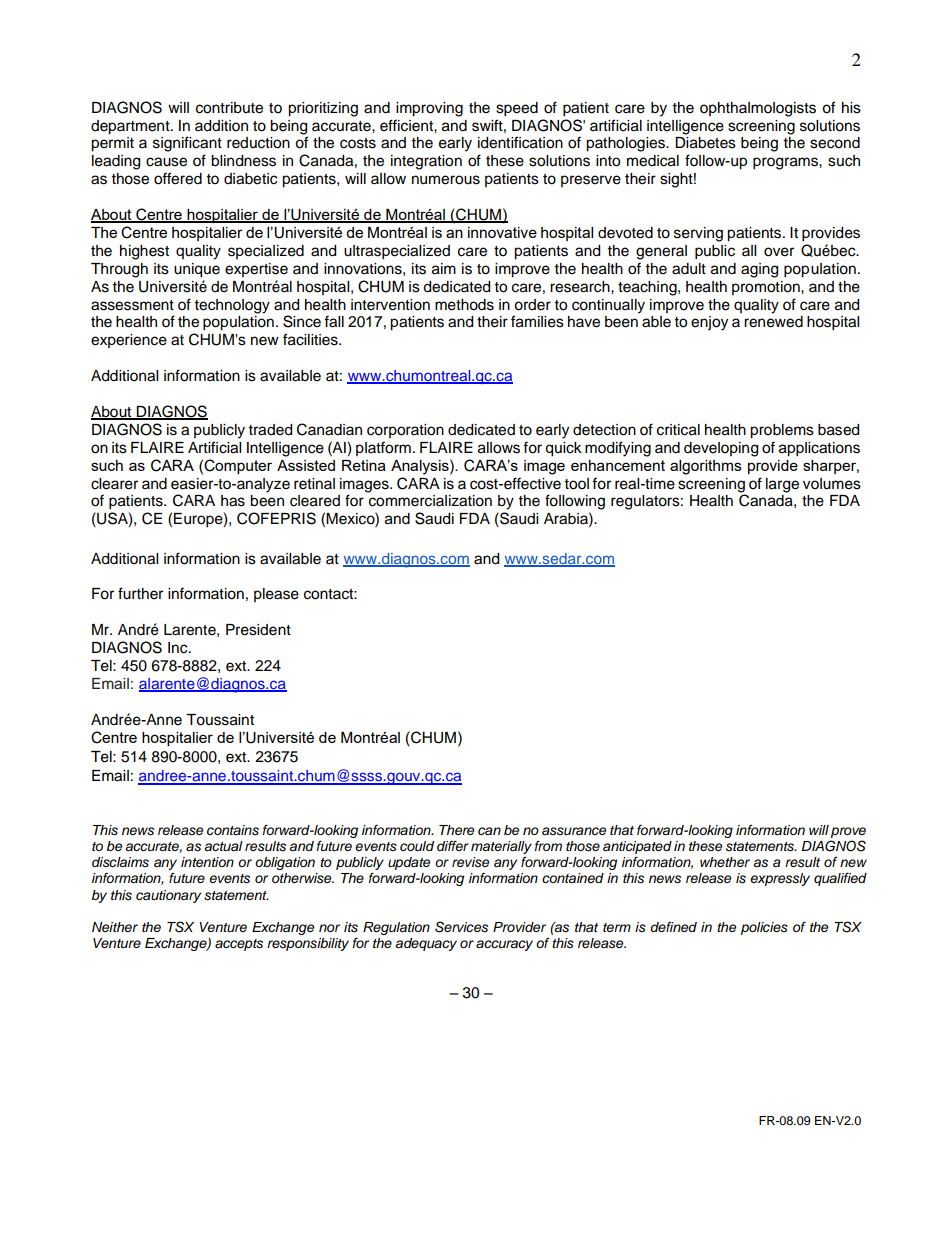  I want to click on ophthalmologists, so click(758, 109).
